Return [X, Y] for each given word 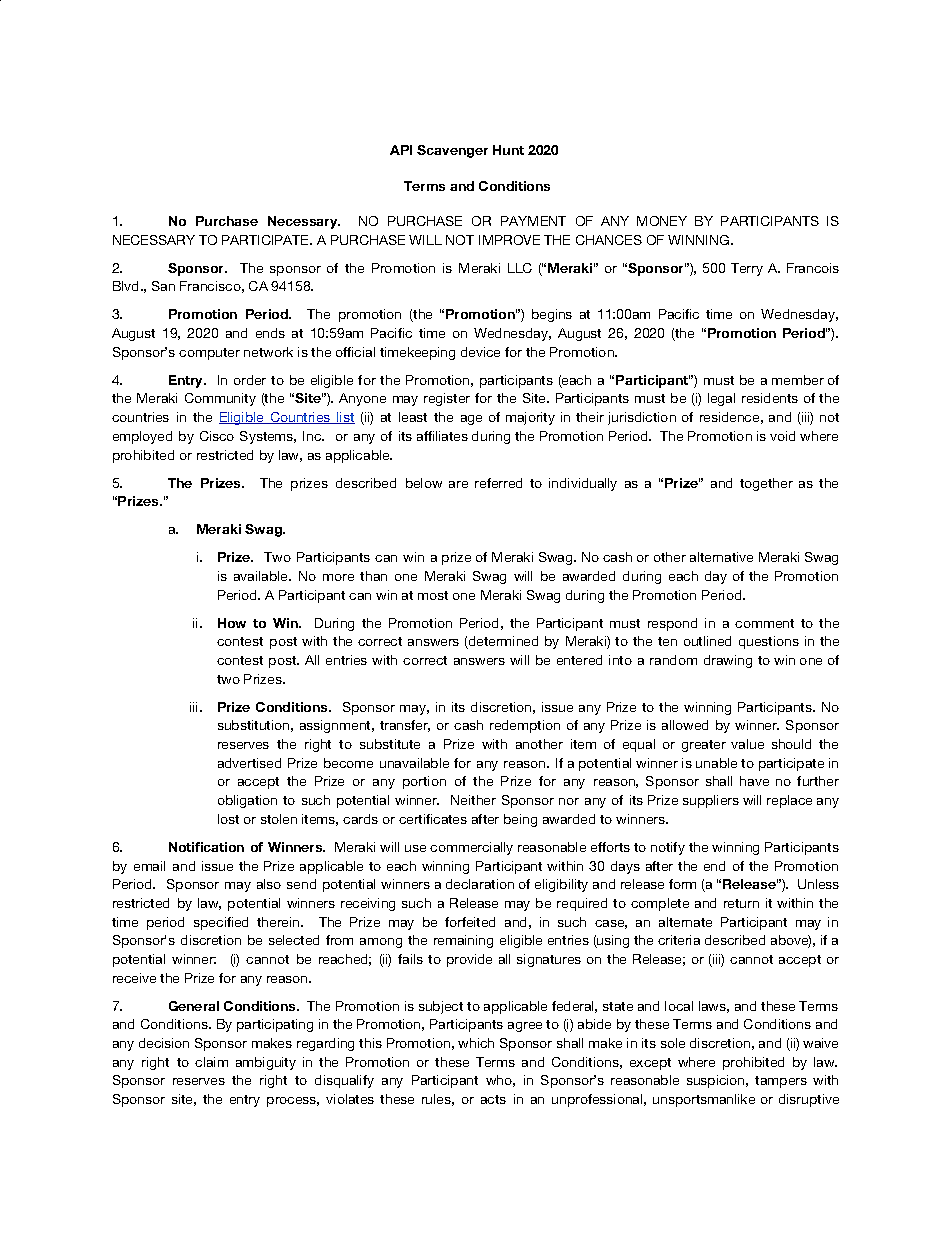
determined [502, 642]
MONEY [662, 221]
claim [211, 1062]
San [163, 286]
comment [764, 623]
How [232, 623]
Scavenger [452, 151]
